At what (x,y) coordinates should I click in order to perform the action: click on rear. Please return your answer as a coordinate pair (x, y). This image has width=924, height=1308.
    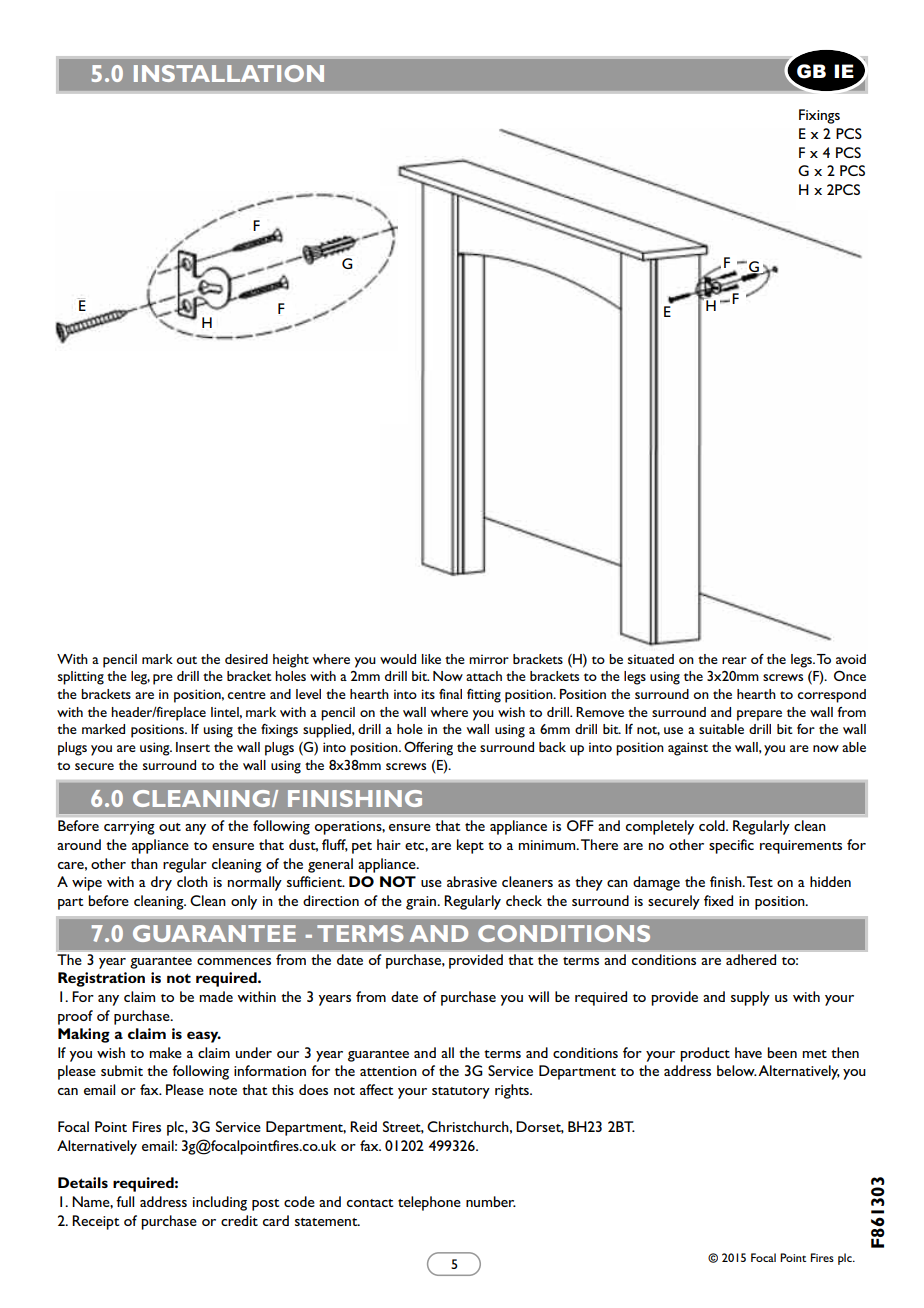
    Looking at the image, I should click on (734, 660).
